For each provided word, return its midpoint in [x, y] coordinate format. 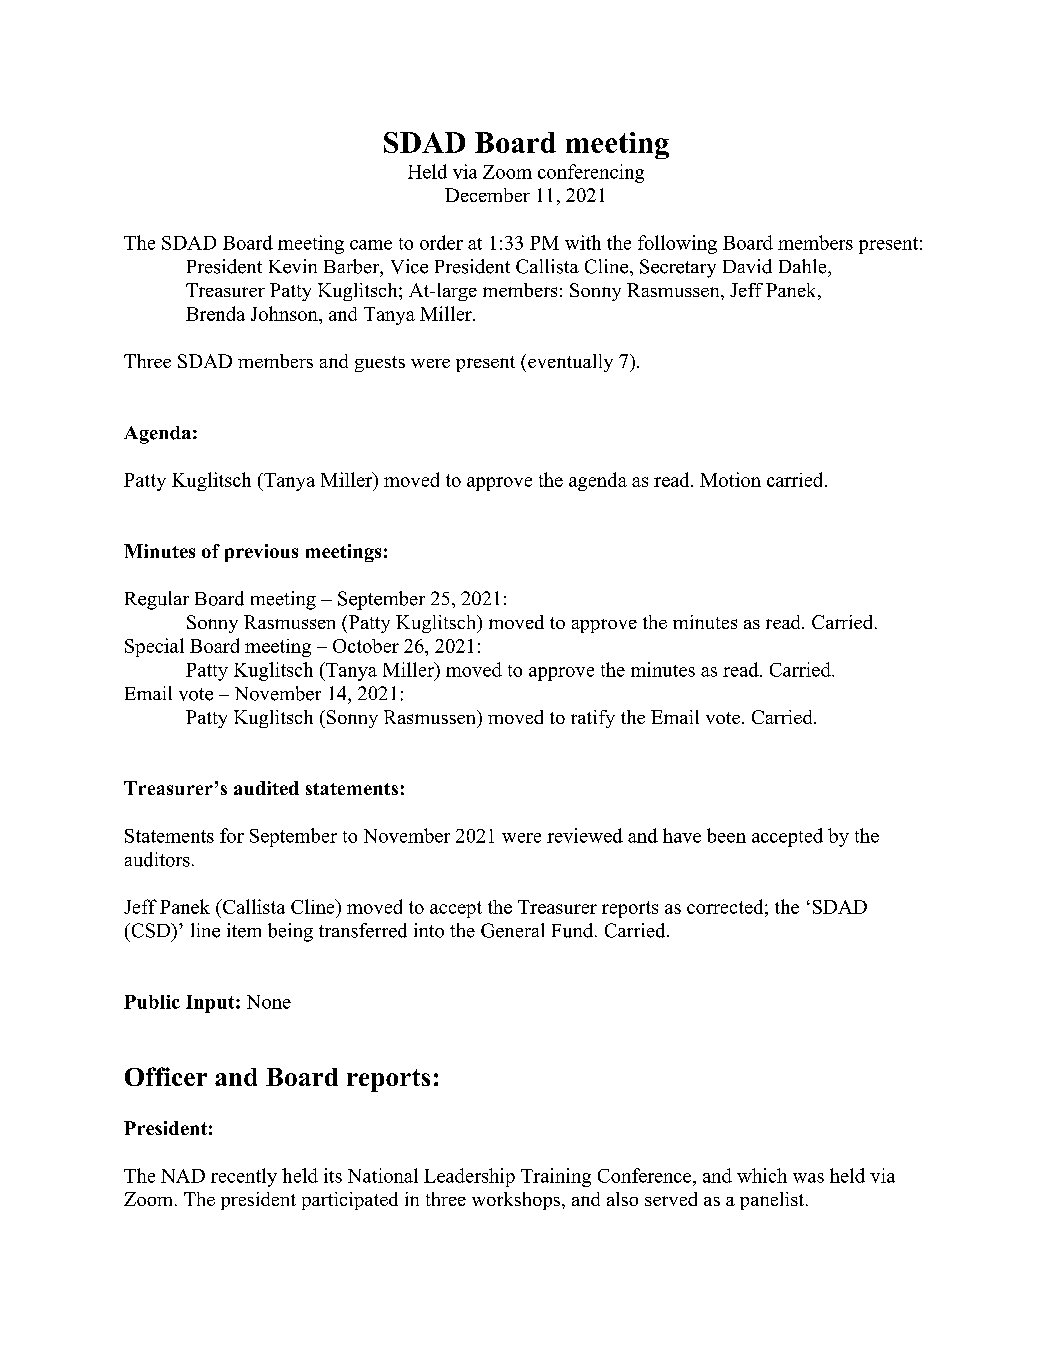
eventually [570, 363]
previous [261, 553]
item [244, 930]
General [512, 930]
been [726, 835]
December [487, 195]
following [677, 244]
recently [244, 1177]
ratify [593, 719]
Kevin [293, 266]
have [682, 835]
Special [154, 647]
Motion [730, 479]
